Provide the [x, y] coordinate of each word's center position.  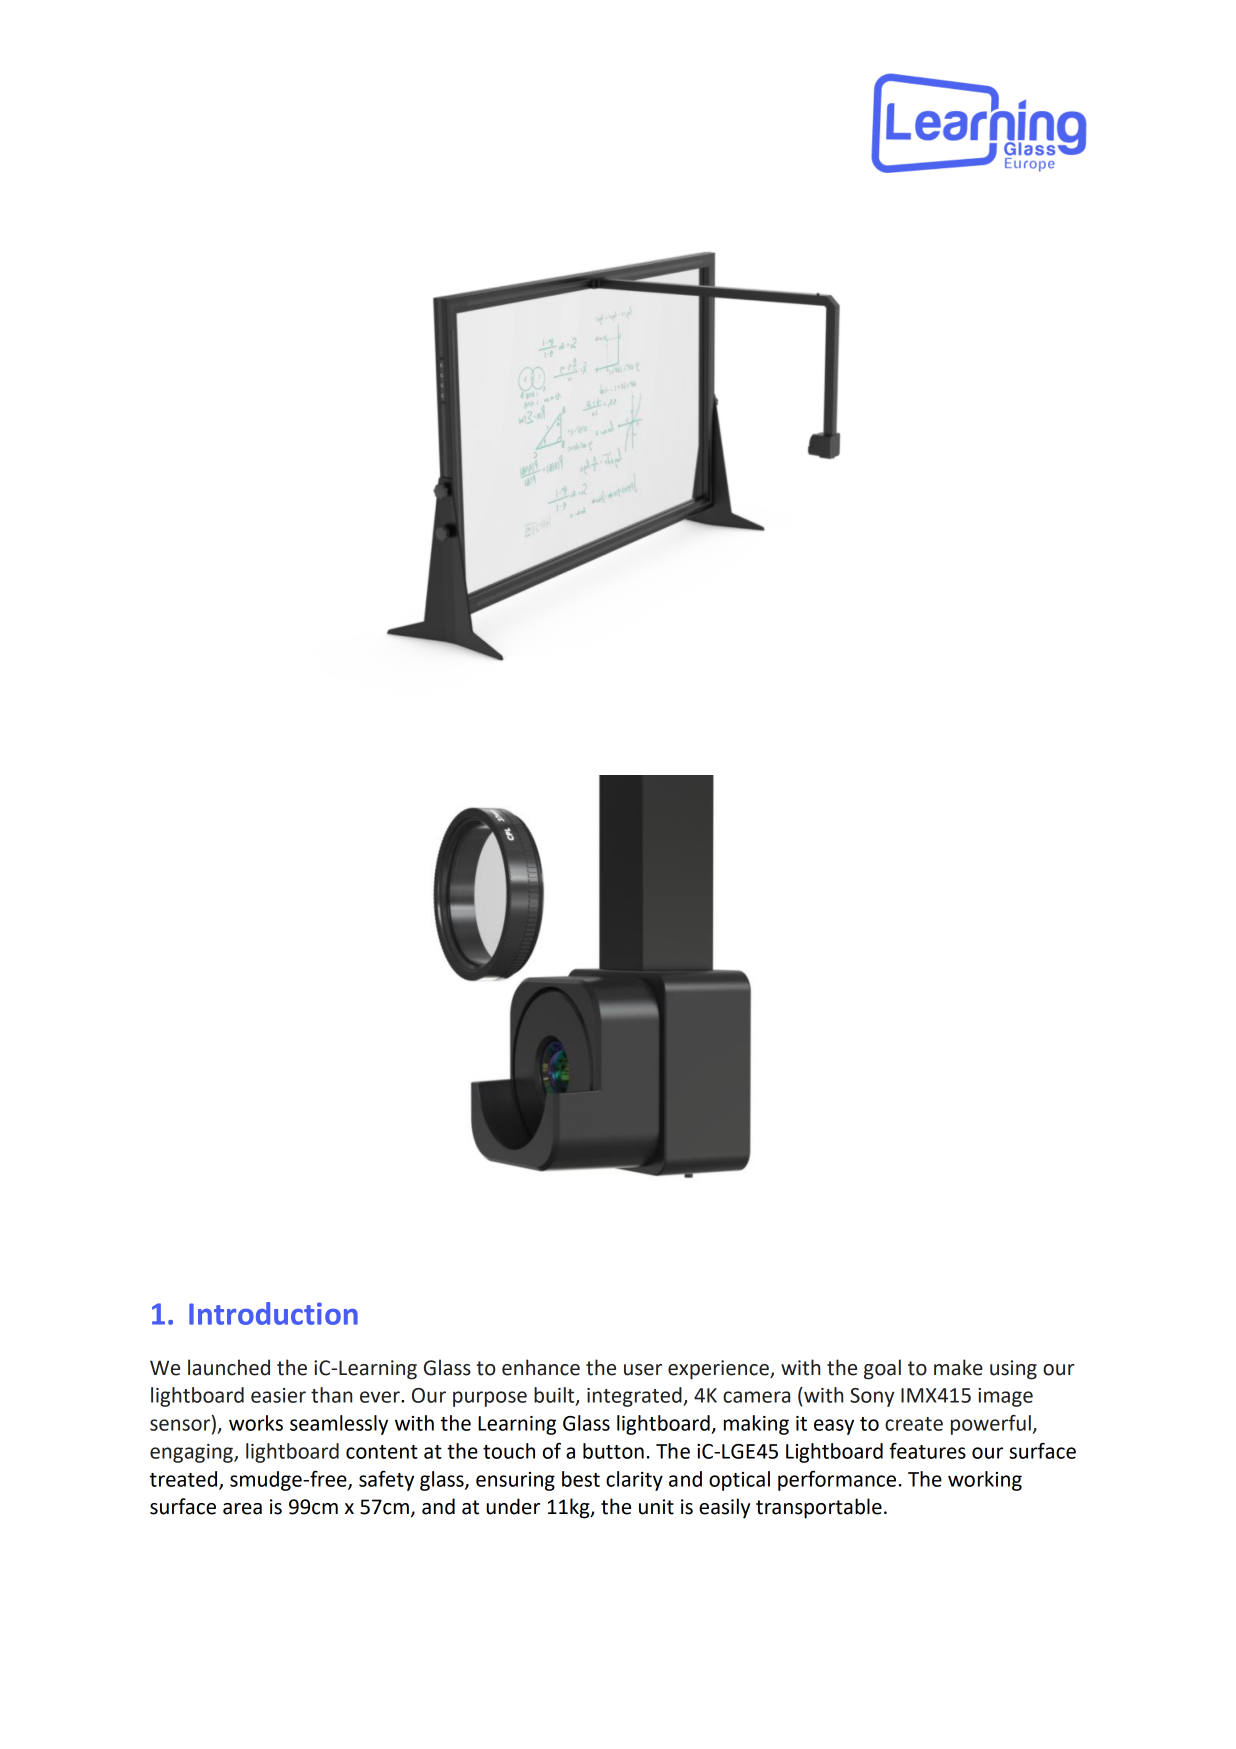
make [958, 1367]
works [256, 1423]
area [242, 1509]
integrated [635, 1397]
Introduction [273, 1313]
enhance [541, 1367]
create [914, 1424]
